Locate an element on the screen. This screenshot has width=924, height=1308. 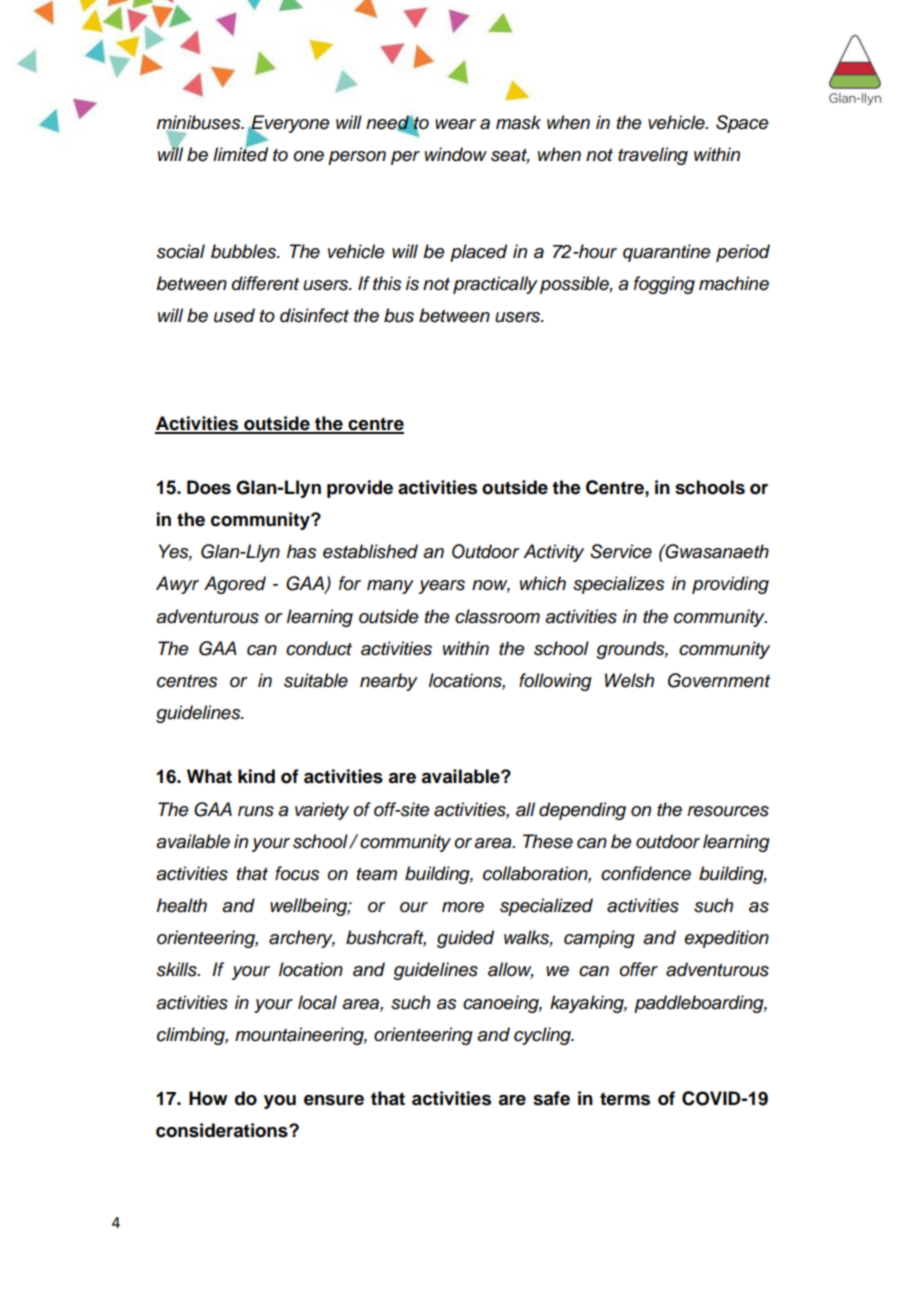
providing is located at coordinates (730, 585).
